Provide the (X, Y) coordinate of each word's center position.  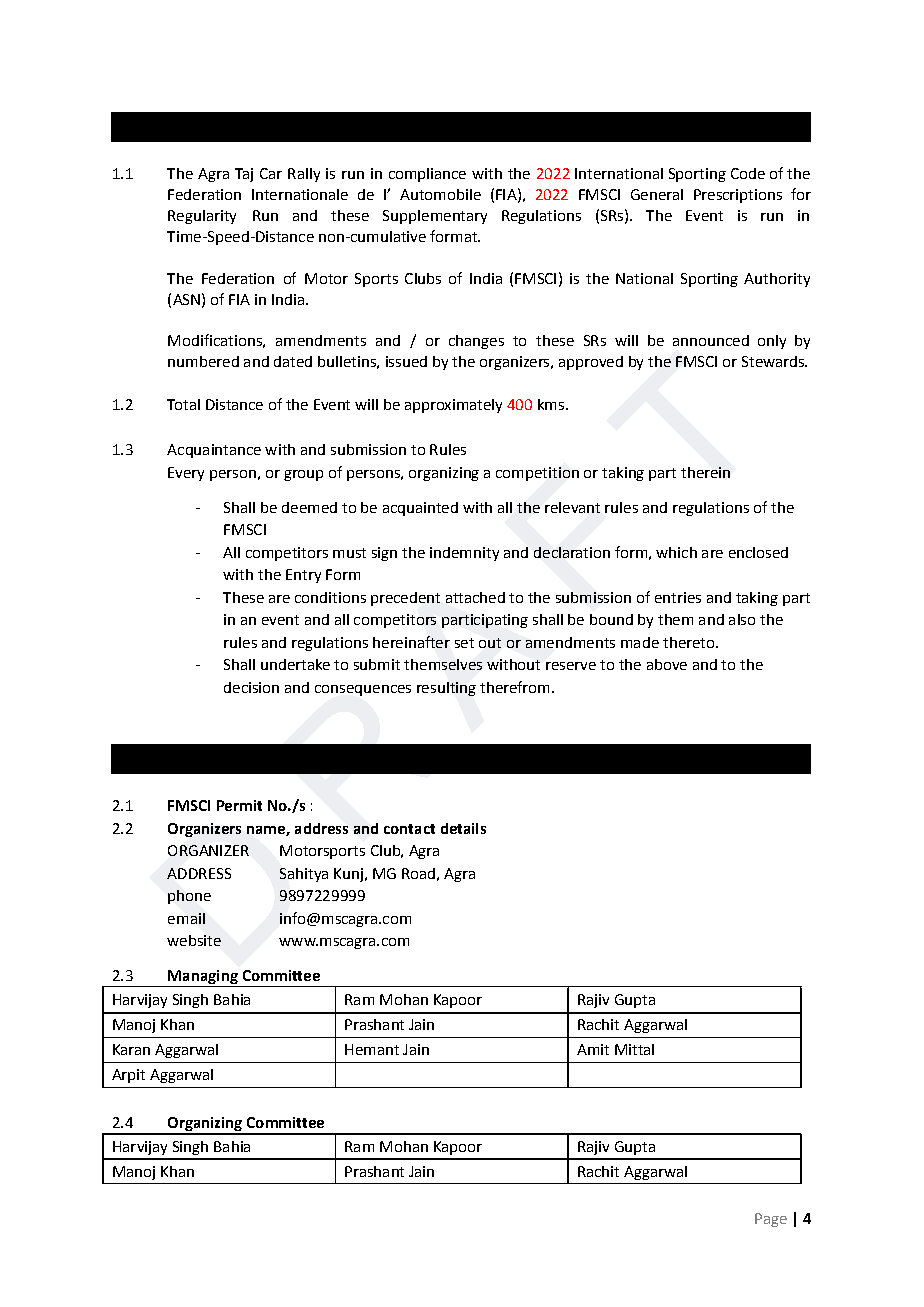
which (676, 552)
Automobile (440, 194)
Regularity (202, 217)
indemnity (464, 554)
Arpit (128, 1076)
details (463, 828)
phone (189, 897)
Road (418, 873)
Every (186, 474)
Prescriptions (738, 196)
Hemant (372, 1049)
